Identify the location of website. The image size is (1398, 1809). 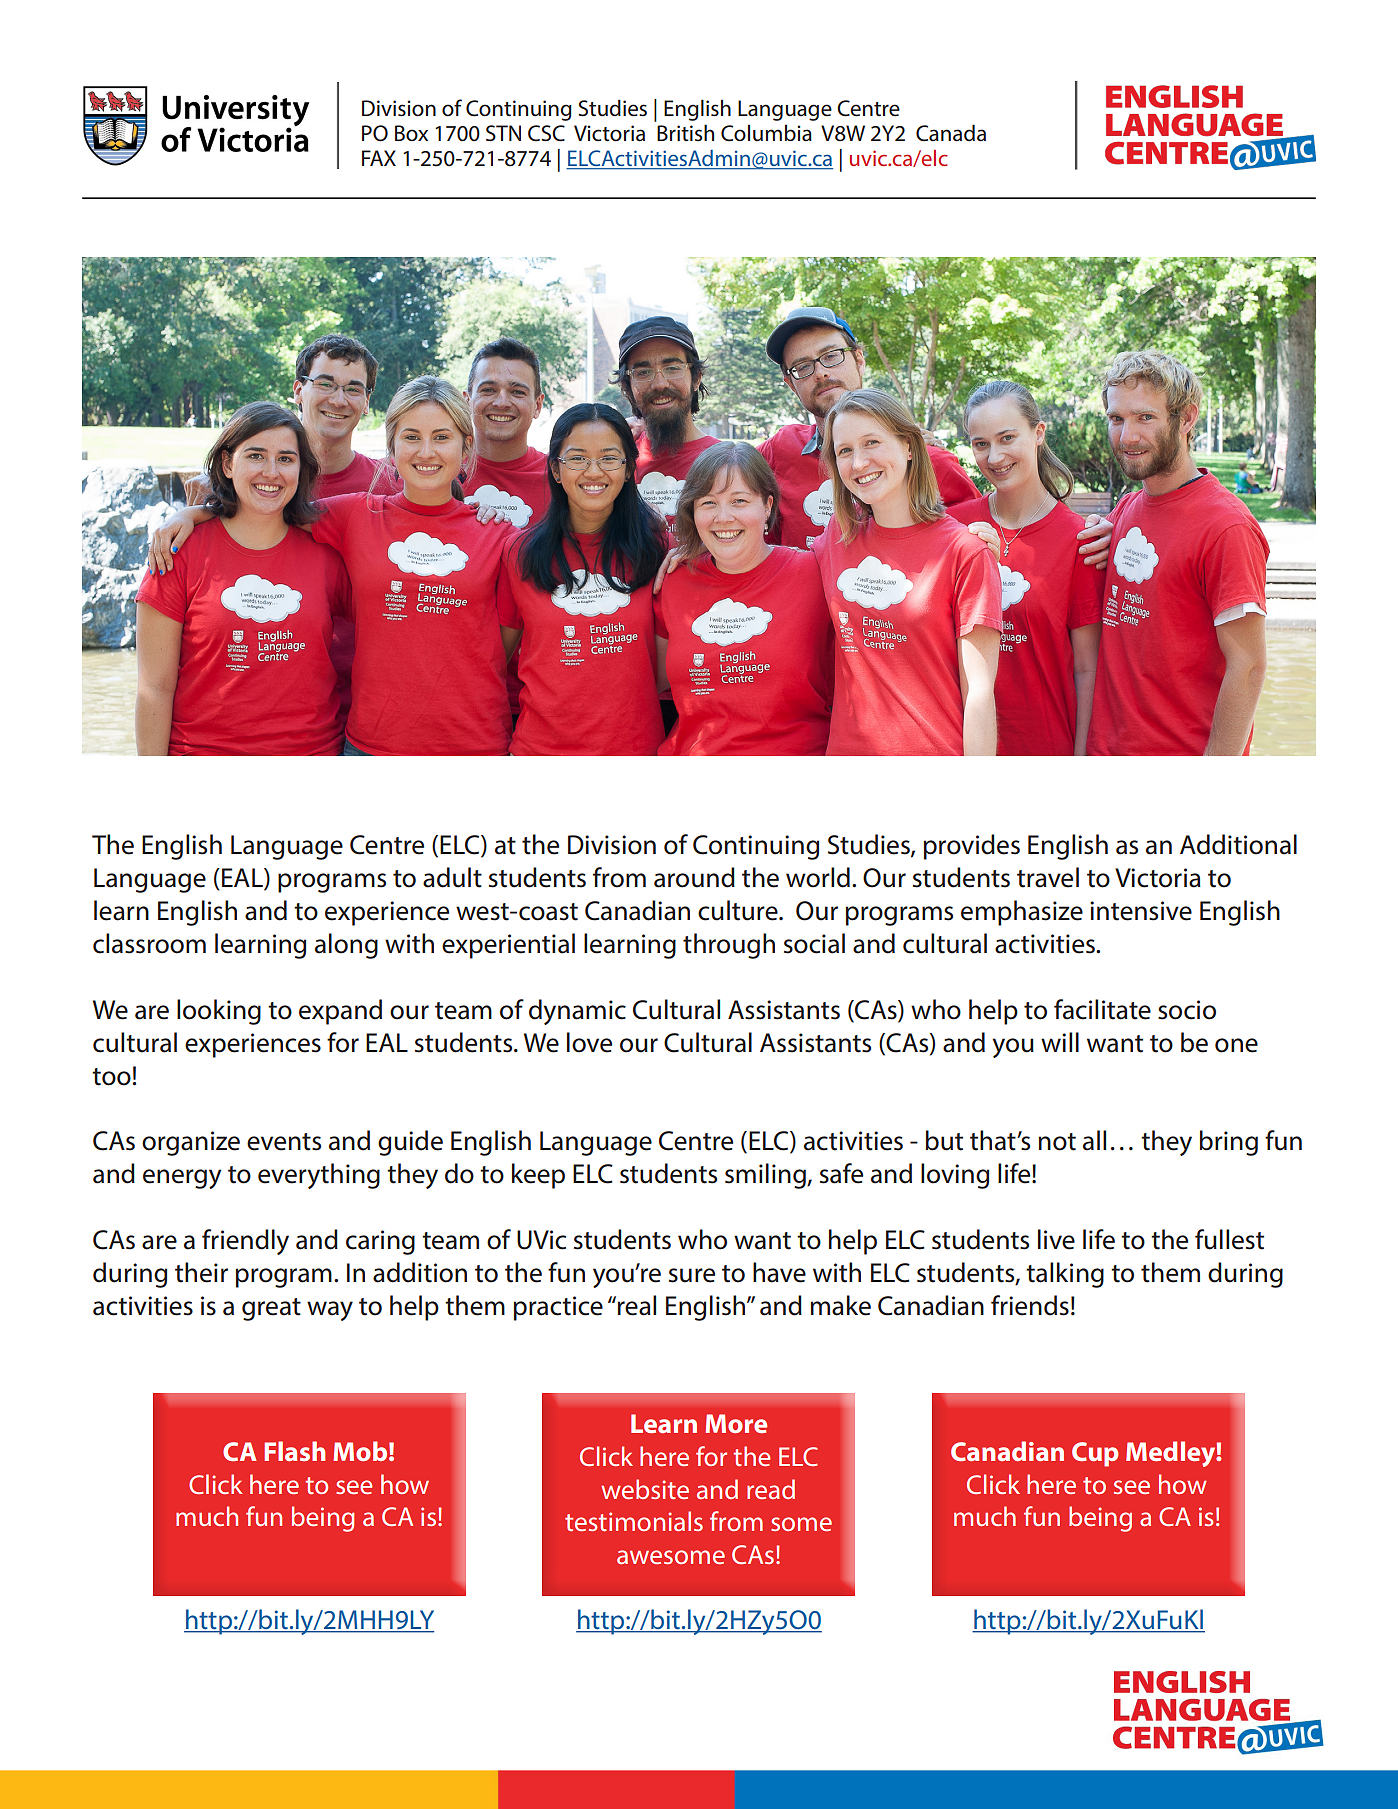
(645, 1489).
